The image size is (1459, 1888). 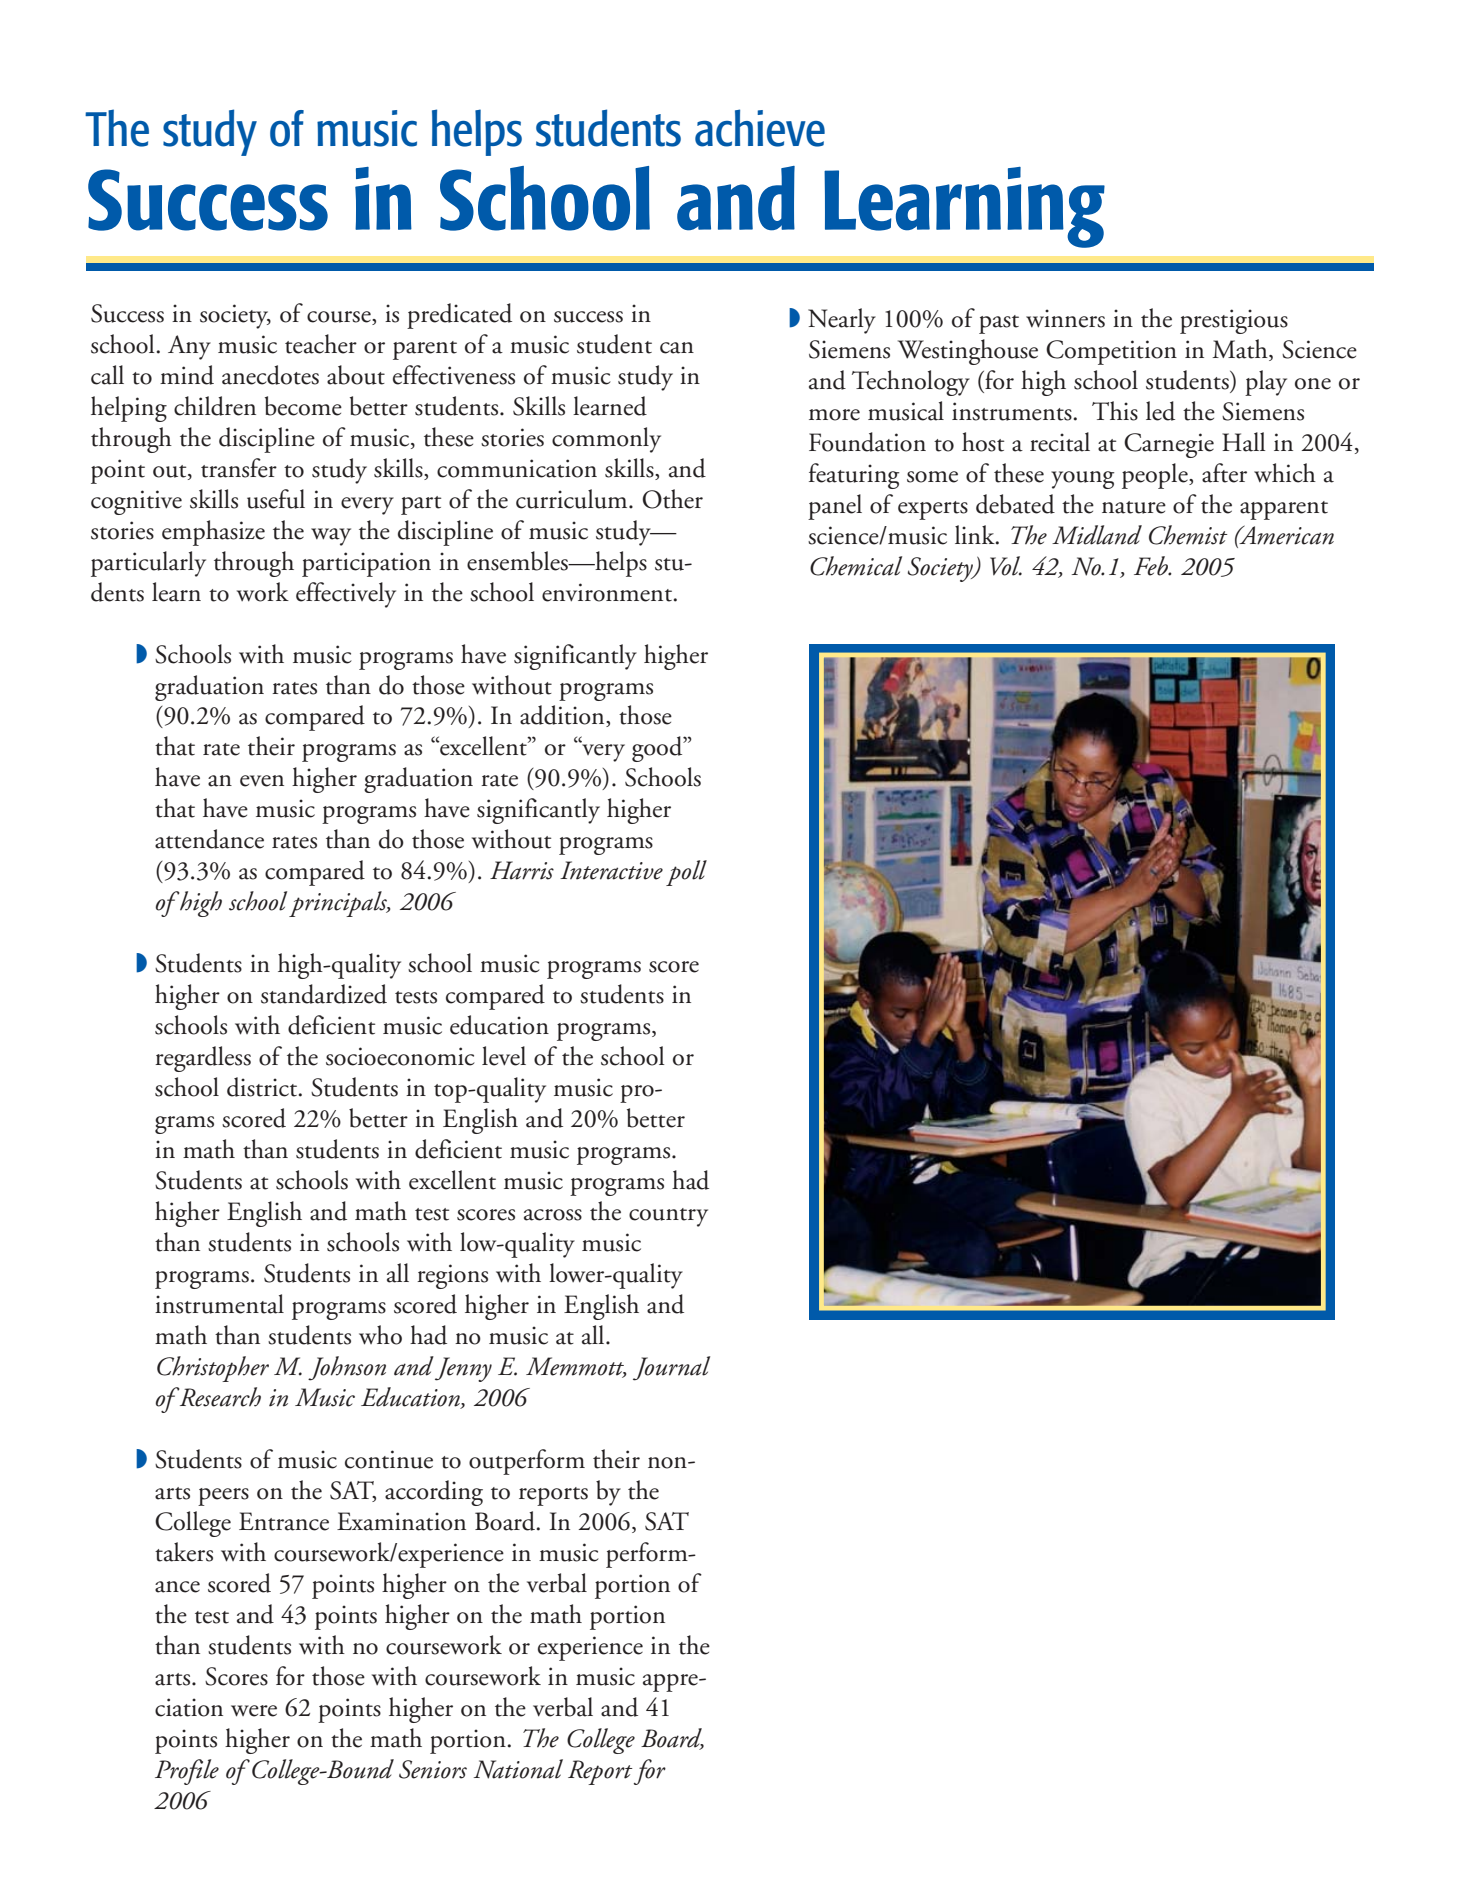 I want to click on Feb, so click(x=1152, y=566).
